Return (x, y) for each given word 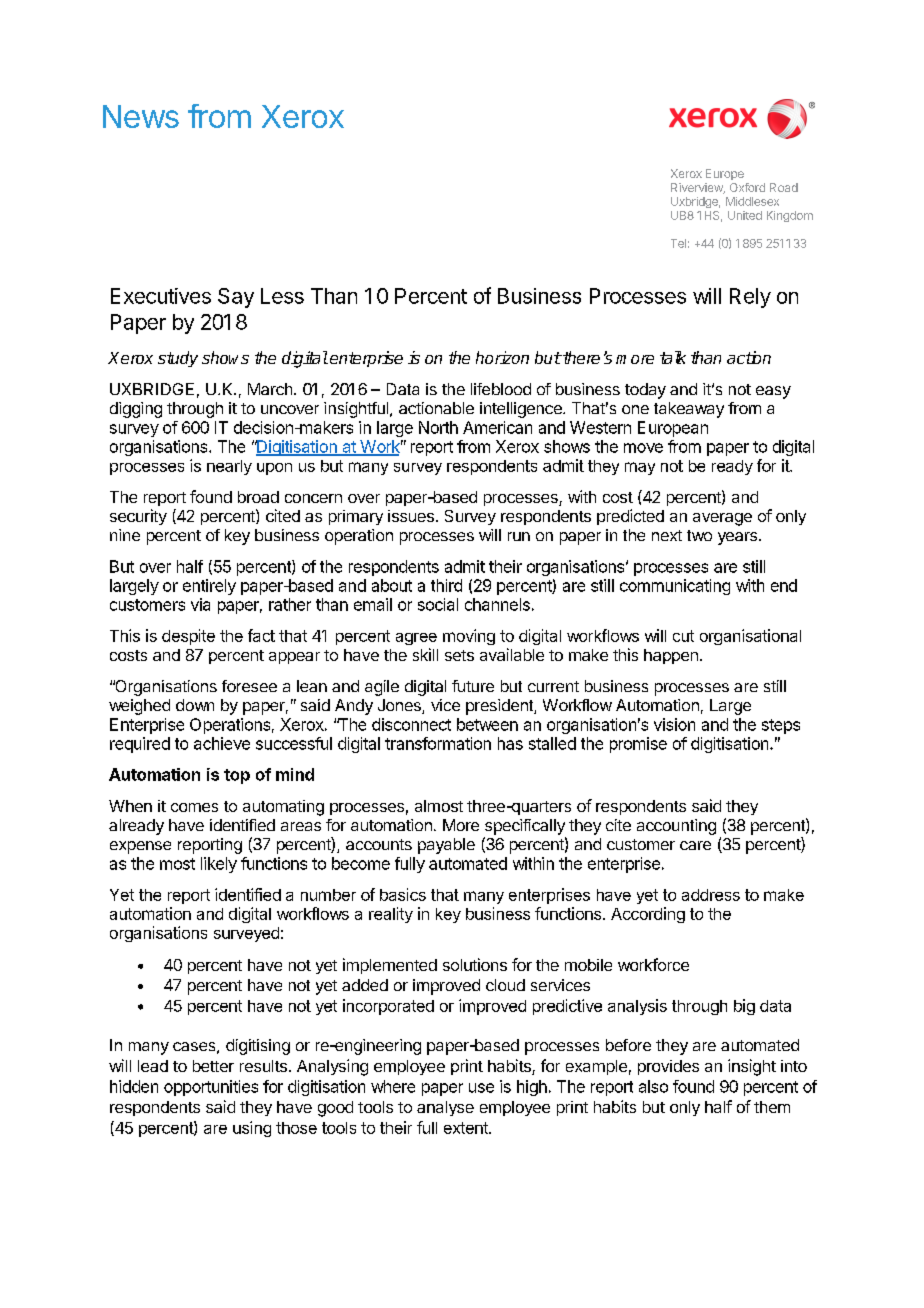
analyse (445, 1108)
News (141, 116)
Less (282, 296)
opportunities (211, 1088)
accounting (676, 827)
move (643, 448)
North (438, 427)
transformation (438, 743)
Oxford (747, 187)
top (237, 776)
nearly (229, 467)
